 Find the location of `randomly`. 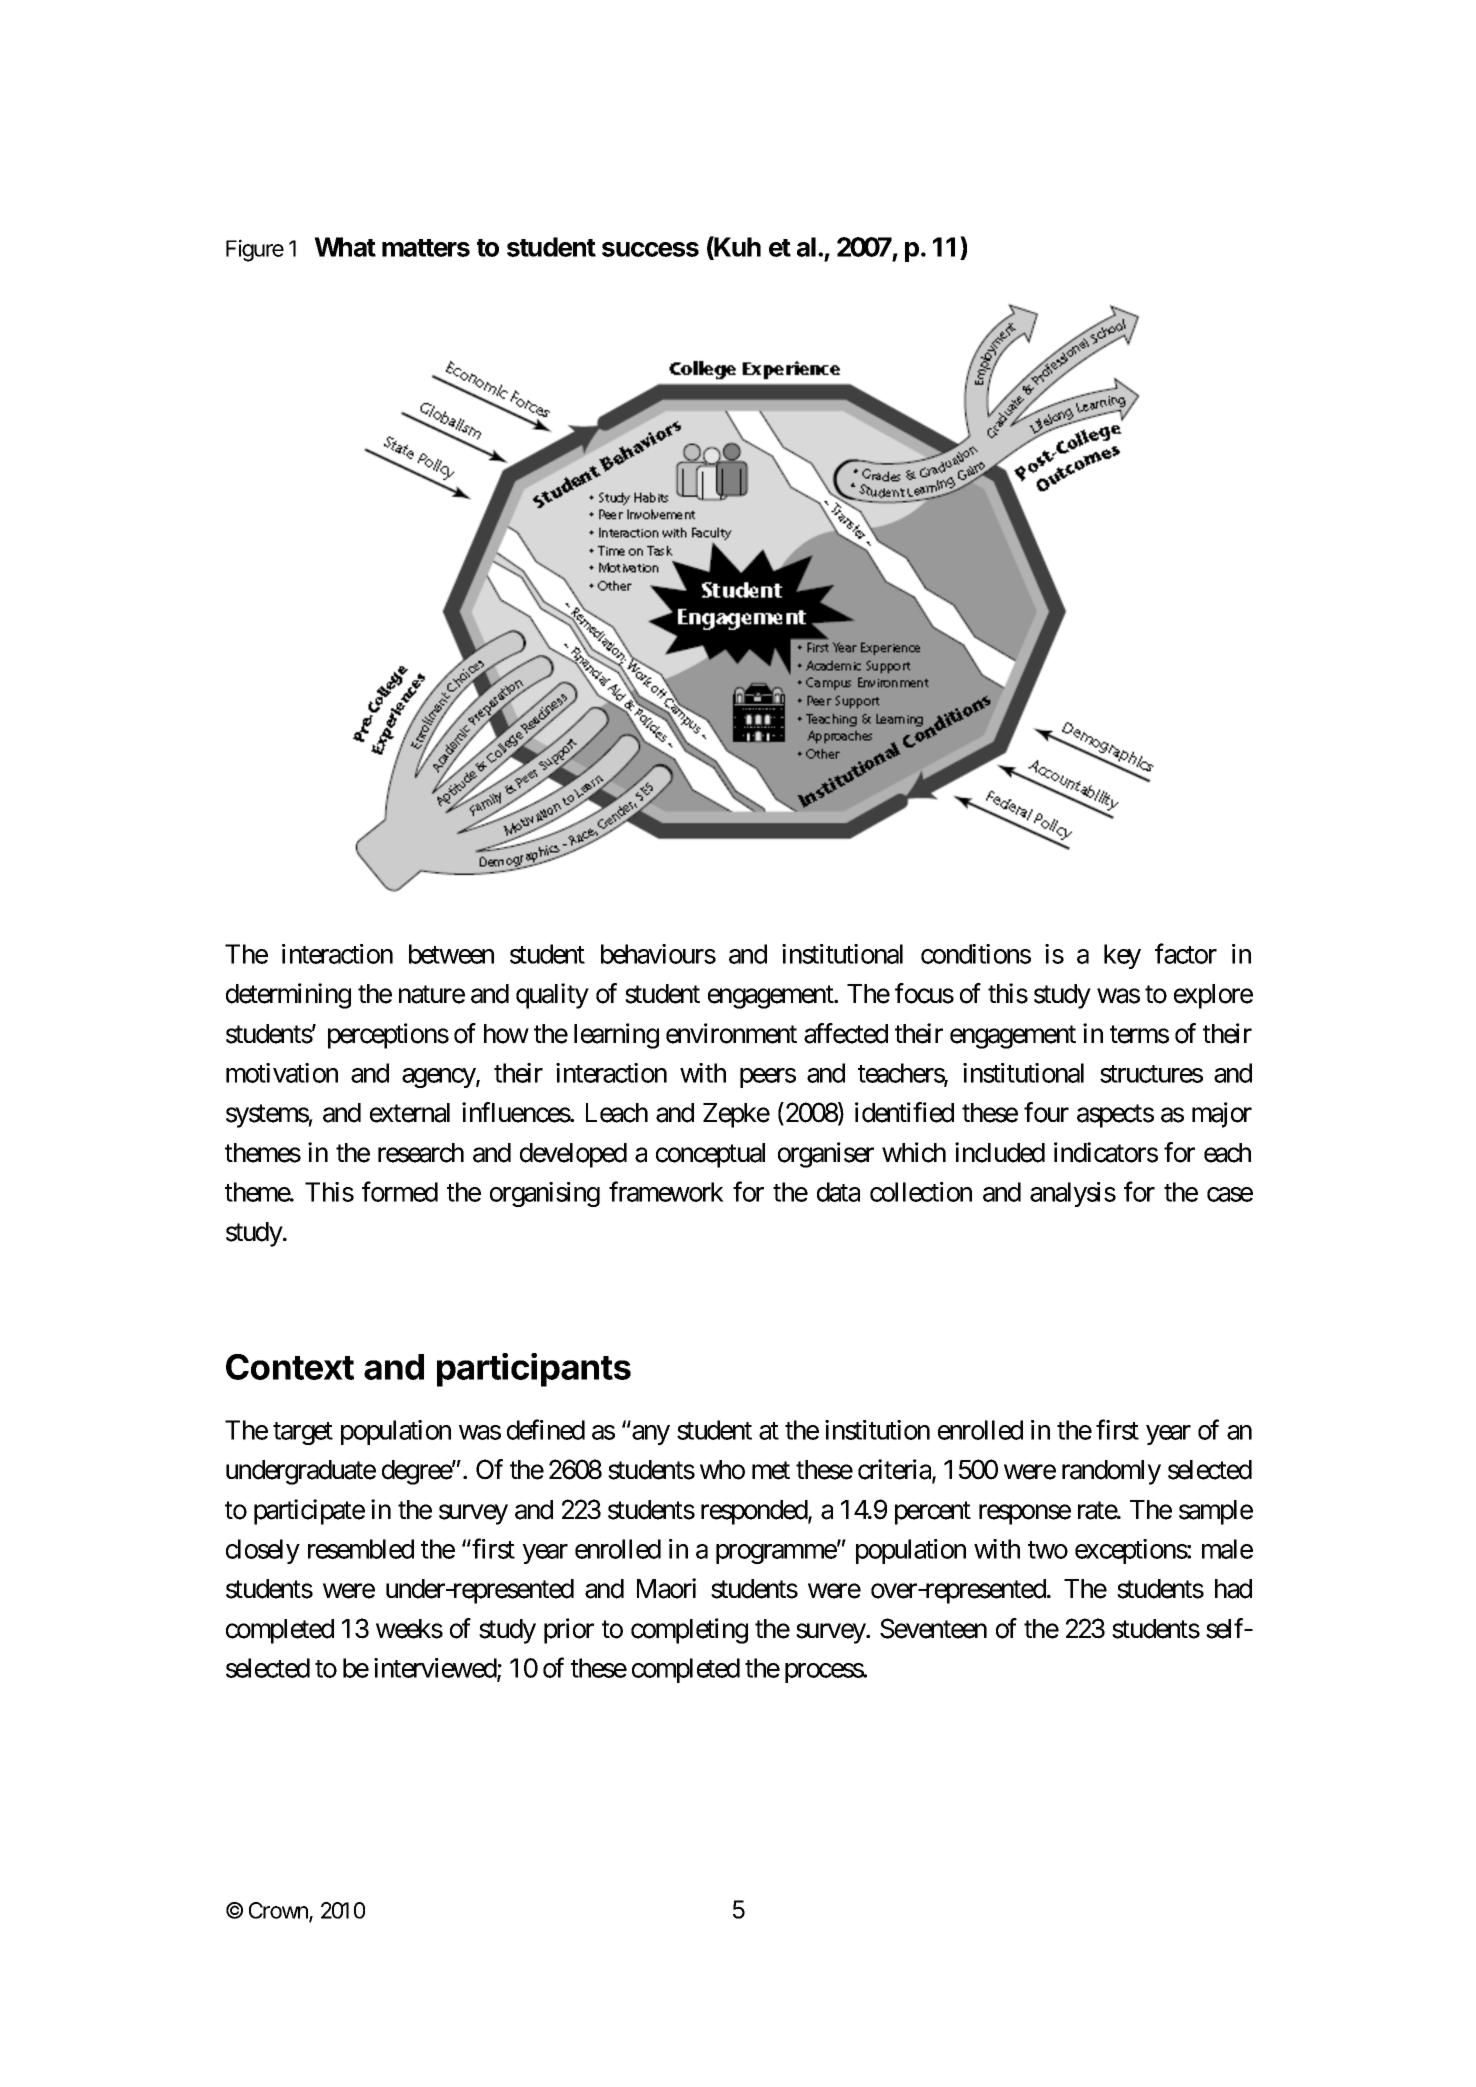

randomly is located at coordinates (1111, 1472).
